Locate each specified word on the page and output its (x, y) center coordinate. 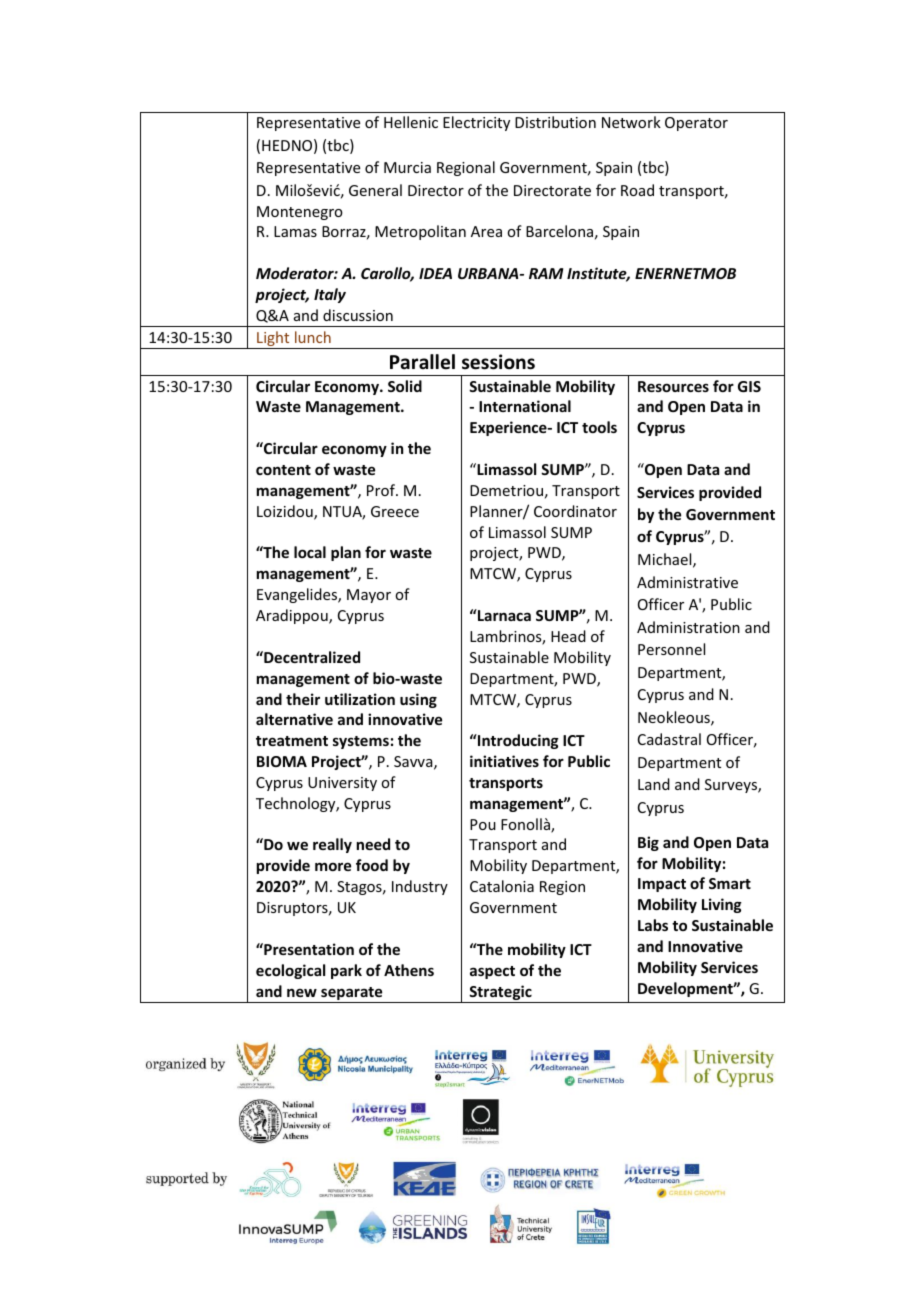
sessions (498, 362)
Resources (673, 386)
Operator (696, 124)
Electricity (476, 123)
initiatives (504, 761)
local (310, 552)
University (342, 784)
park (346, 971)
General (375, 190)
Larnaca (503, 615)
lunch (313, 337)
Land (654, 784)
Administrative (687, 582)
